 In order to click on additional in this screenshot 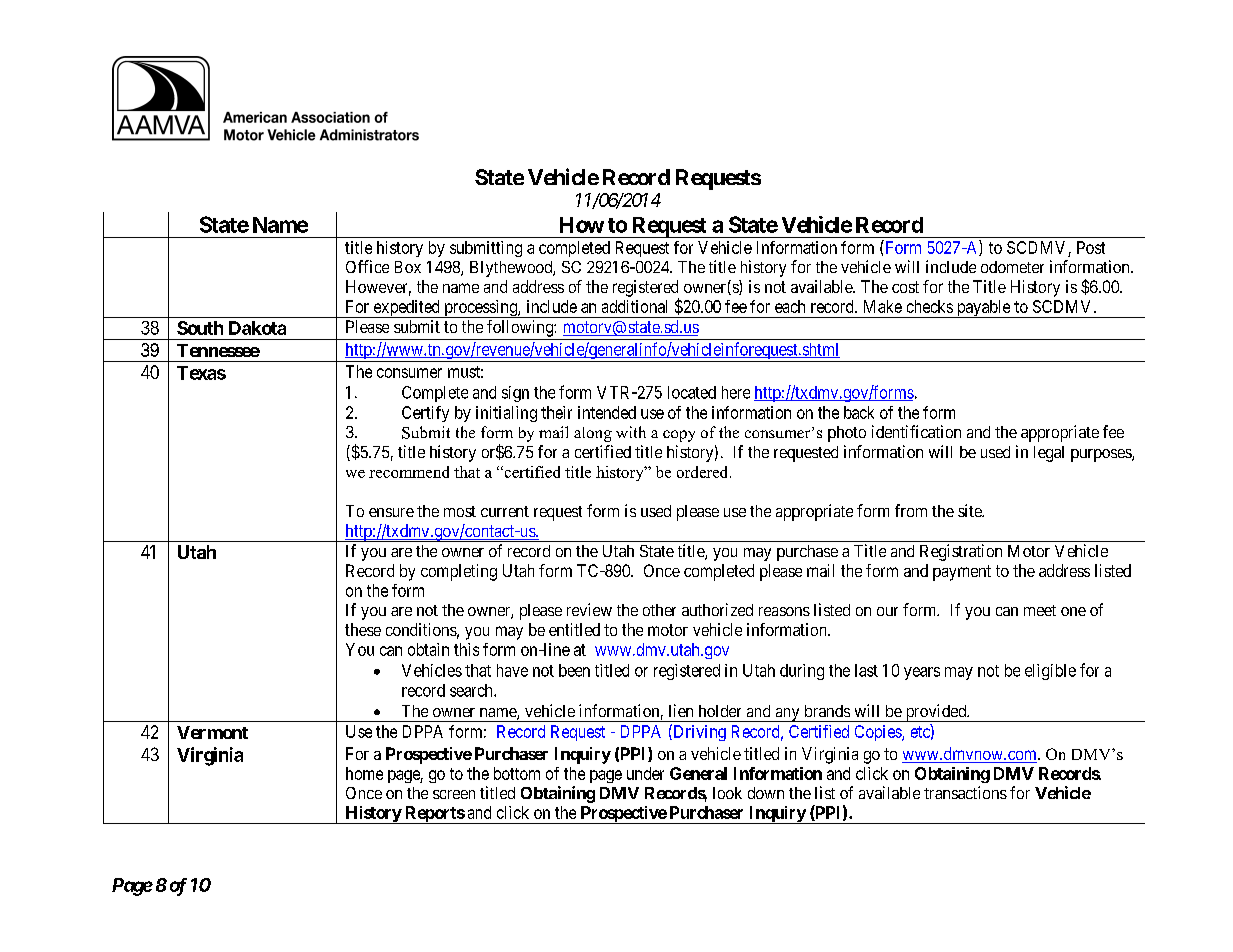, I will do `click(634, 306)`.
